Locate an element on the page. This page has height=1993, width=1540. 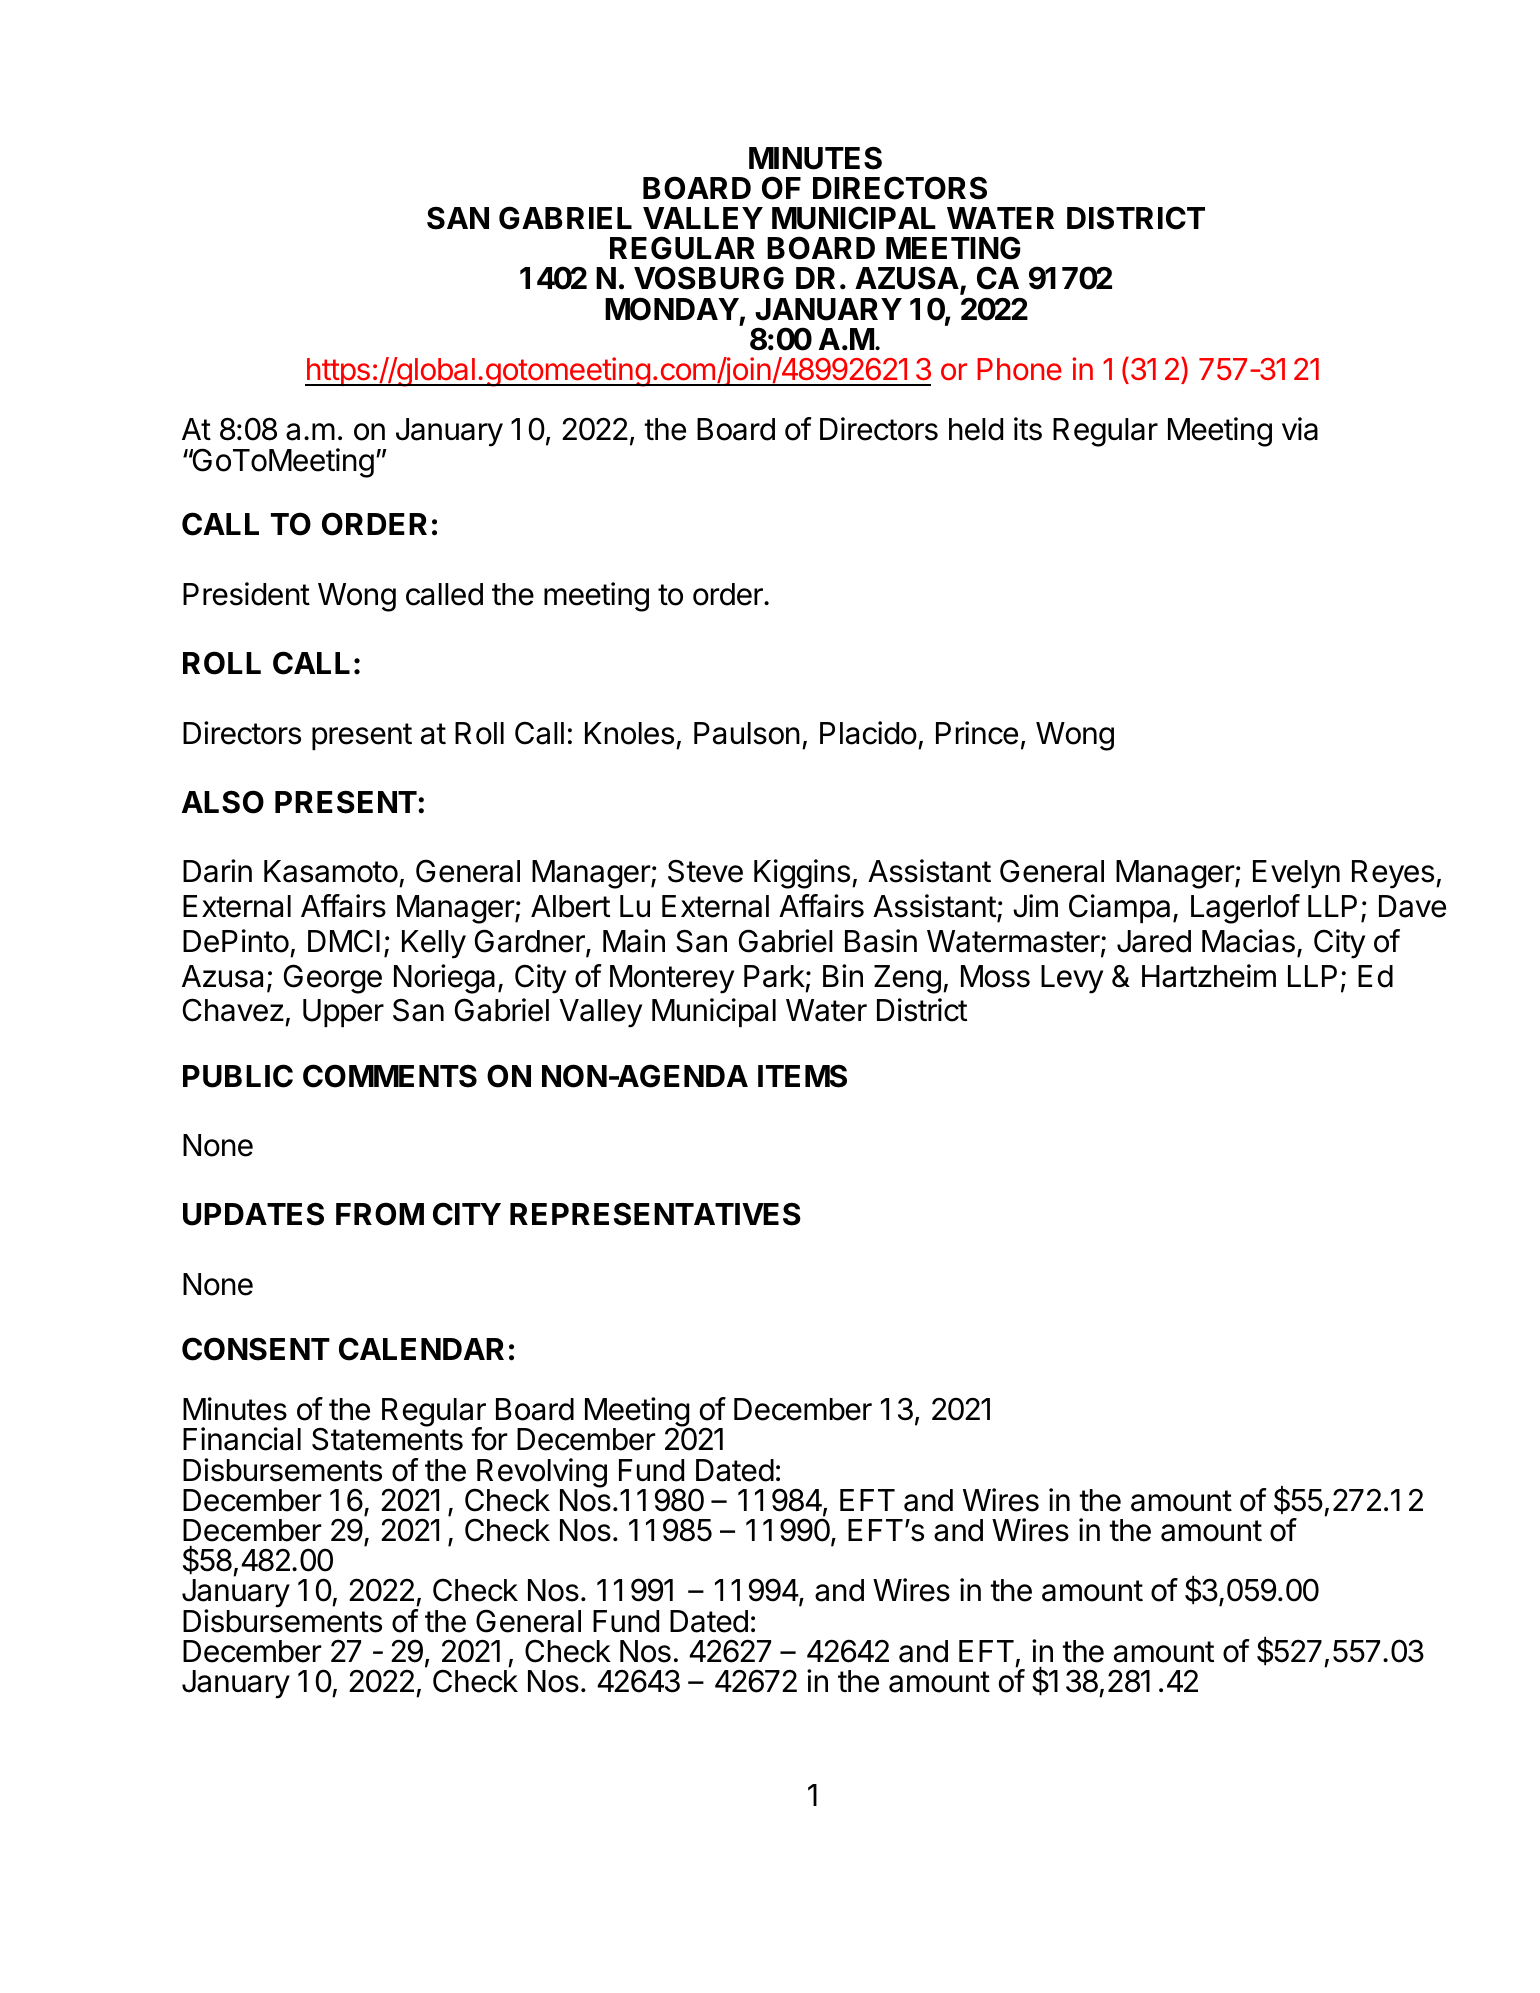
Revolving is located at coordinates (541, 1474).
